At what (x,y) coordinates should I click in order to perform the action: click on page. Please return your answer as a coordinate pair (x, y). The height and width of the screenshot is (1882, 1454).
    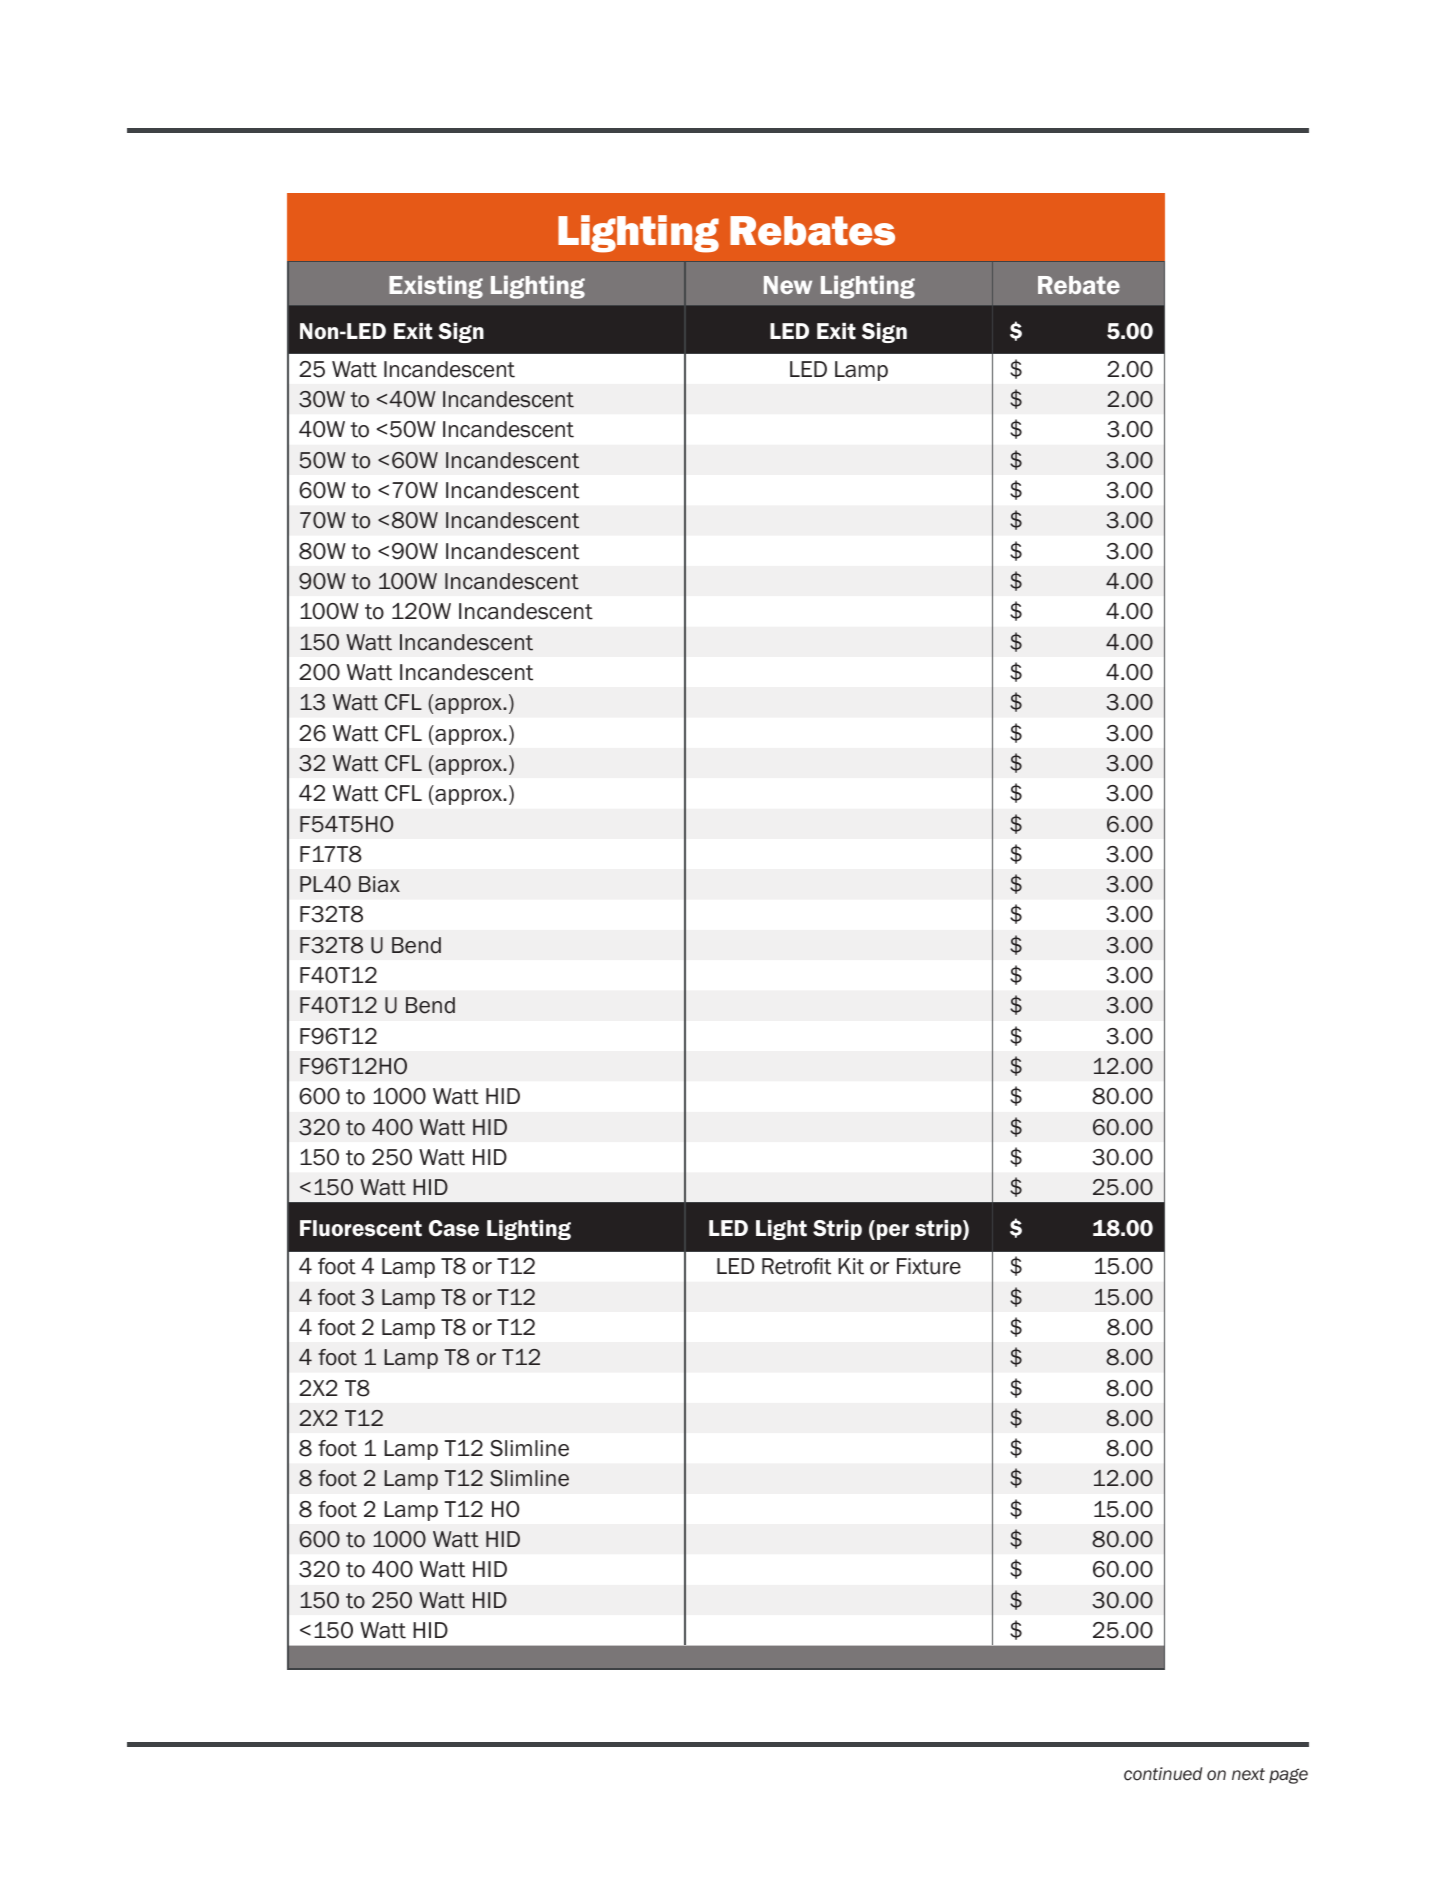
    Looking at the image, I should click on (1288, 1776).
